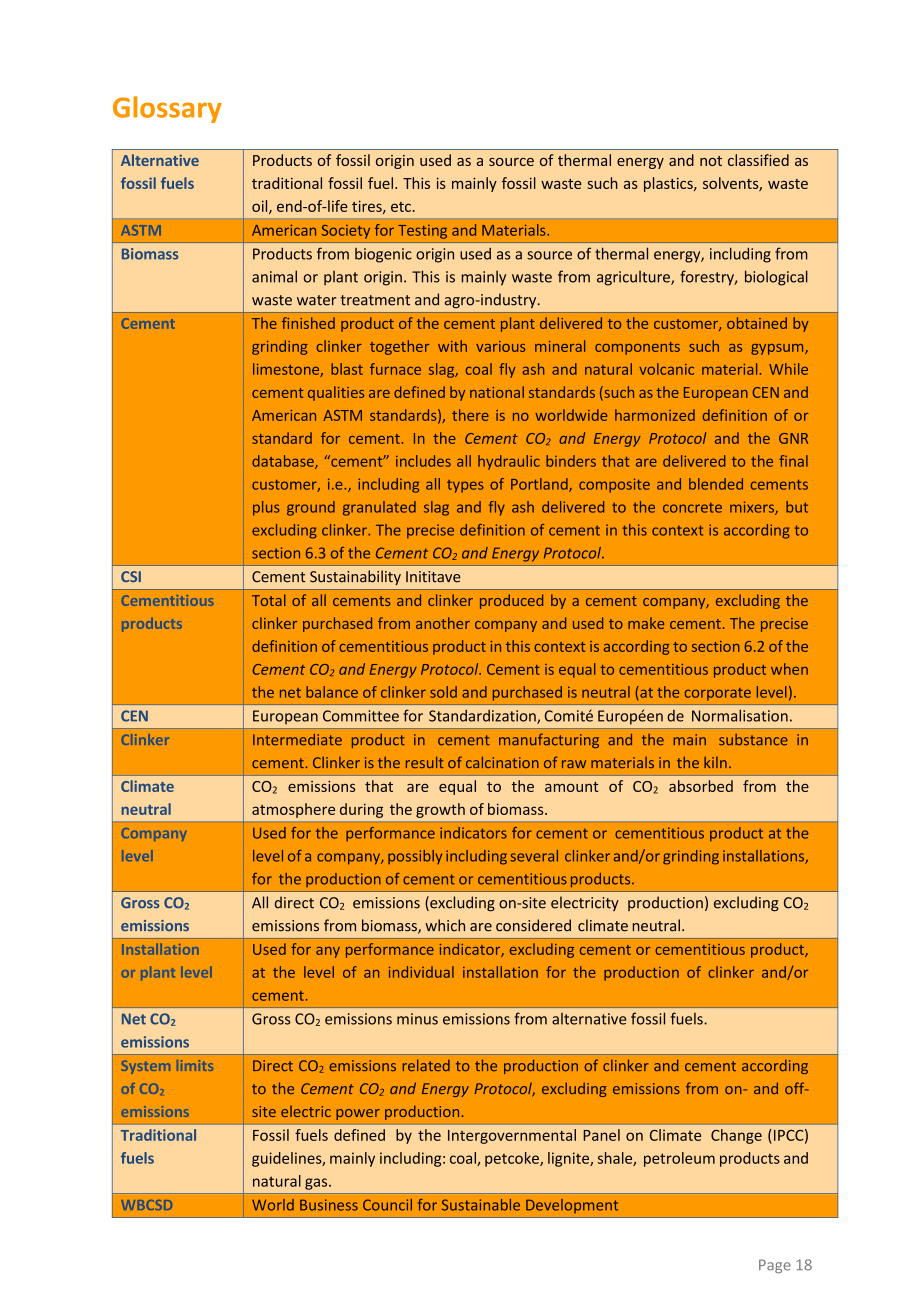  Describe the element at coordinates (443, 692) in the screenshot. I see `sold` at that location.
